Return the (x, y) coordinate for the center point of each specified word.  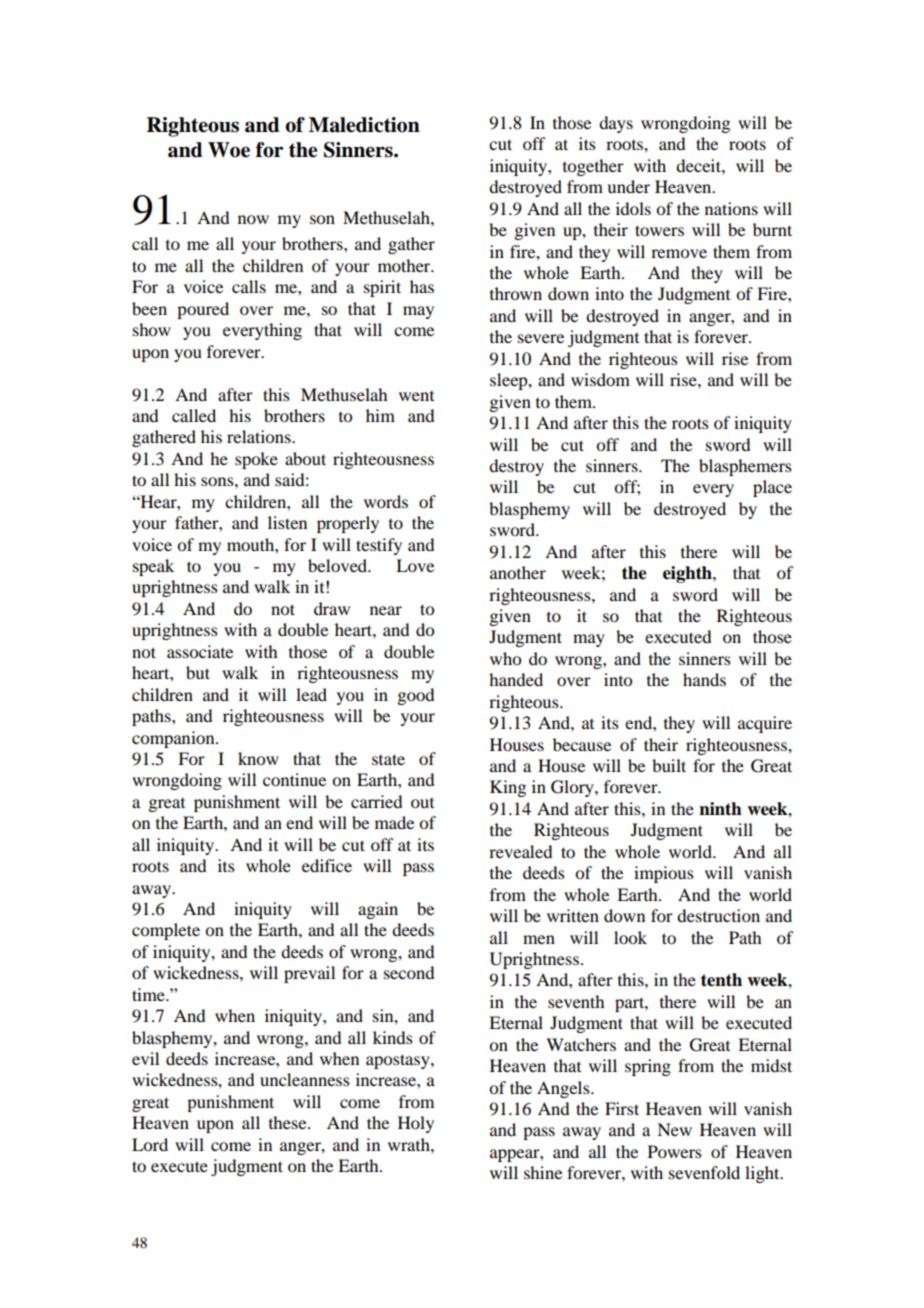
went (416, 396)
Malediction (364, 125)
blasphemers (745, 467)
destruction (718, 915)
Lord (150, 1144)
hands (704, 679)
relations (260, 436)
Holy (416, 1124)
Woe (229, 150)
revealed (520, 851)
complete (166, 931)
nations (731, 208)
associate (200, 651)
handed (516, 679)
